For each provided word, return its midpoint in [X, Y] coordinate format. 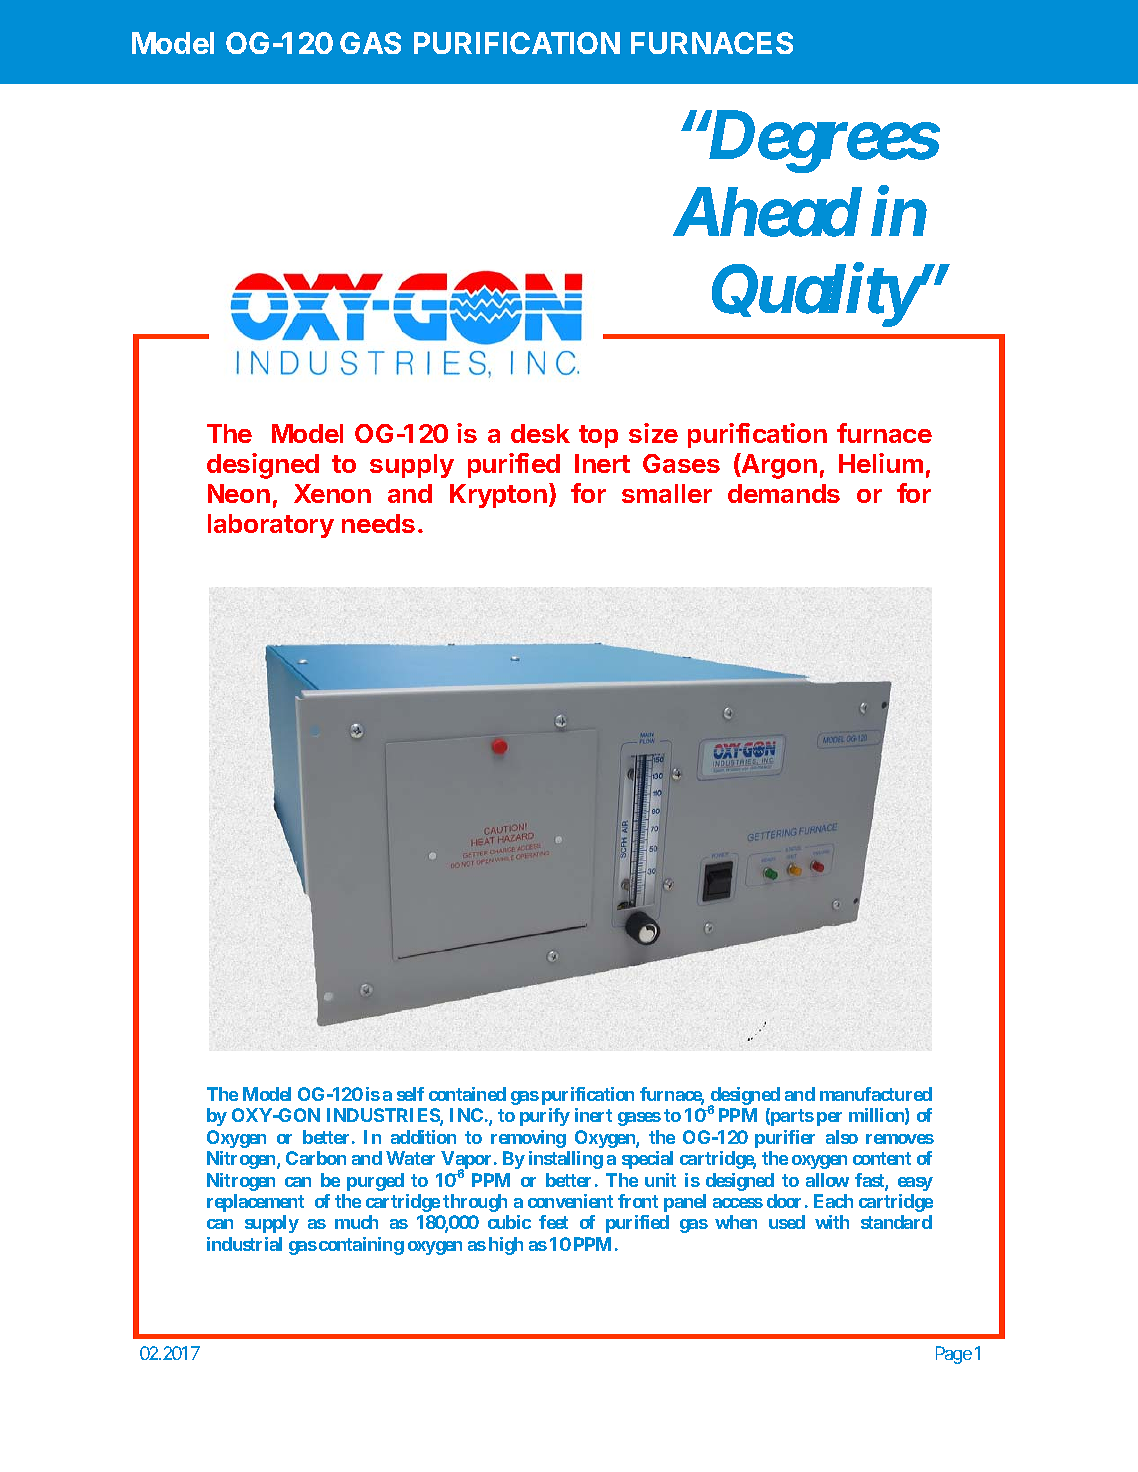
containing [361, 1246]
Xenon [332, 493]
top [598, 436]
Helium [881, 463]
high [506, 1246]
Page [954, 1355]
